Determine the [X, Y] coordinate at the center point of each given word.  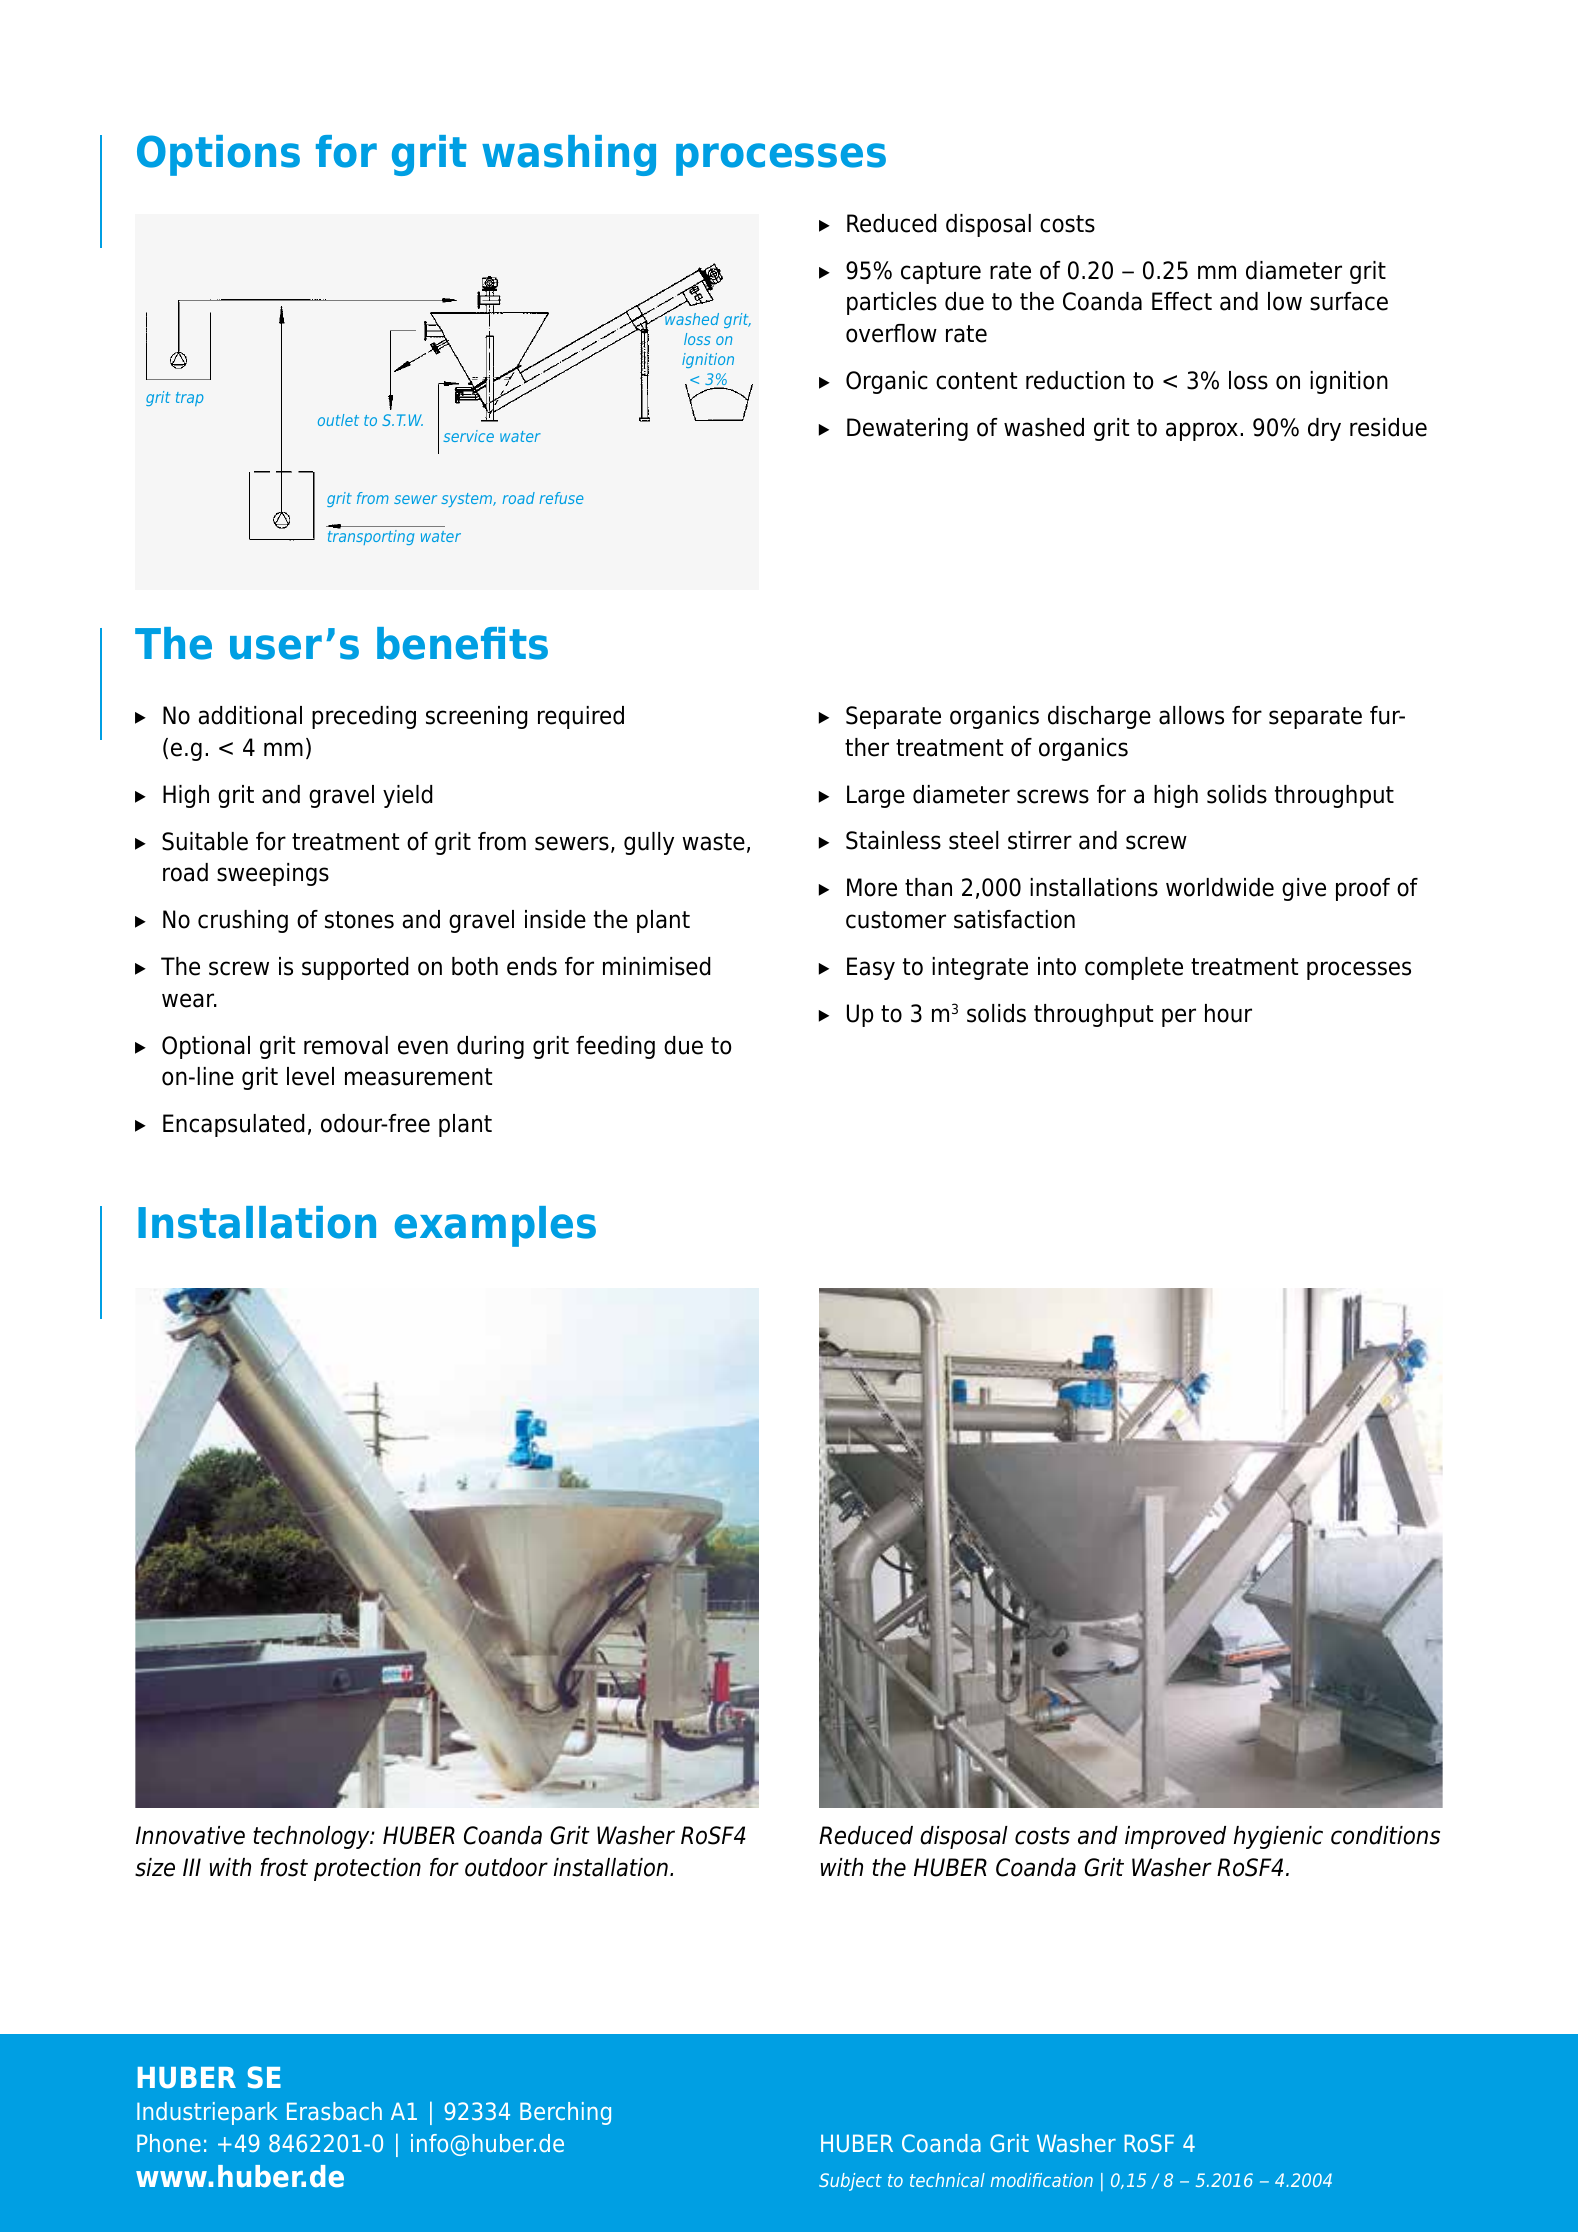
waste [713, 842]
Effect [1182, 301]
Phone [169, 2143]
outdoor [506, 1867]
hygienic [1278, 1837]
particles [892, 303]
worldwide [1220, 887]
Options [218, 155]
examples [495, 1226]
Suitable [205, 841]
